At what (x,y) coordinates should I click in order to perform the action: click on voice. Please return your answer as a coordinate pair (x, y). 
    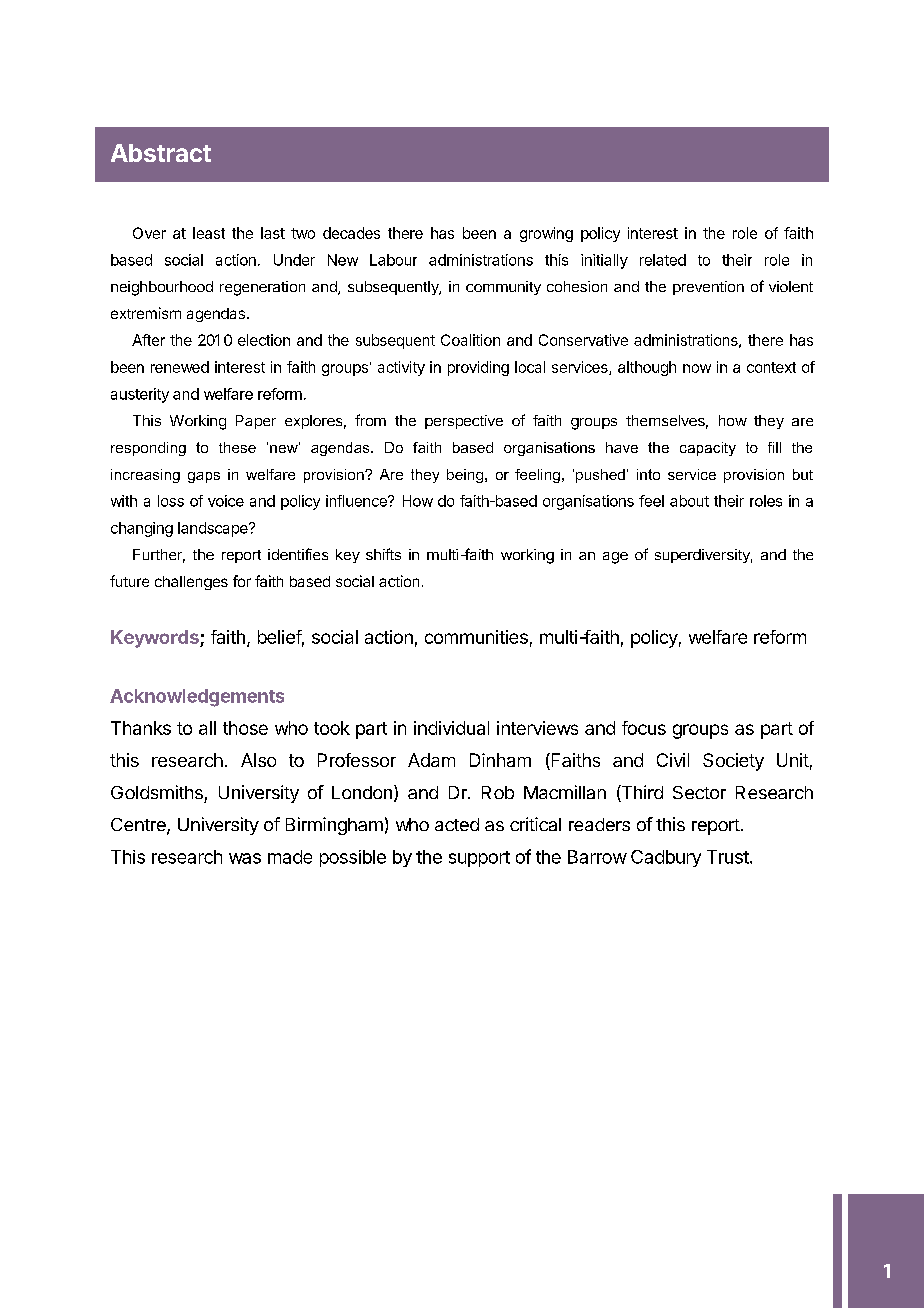
    Looking at the image, I should click on (226, 501).
